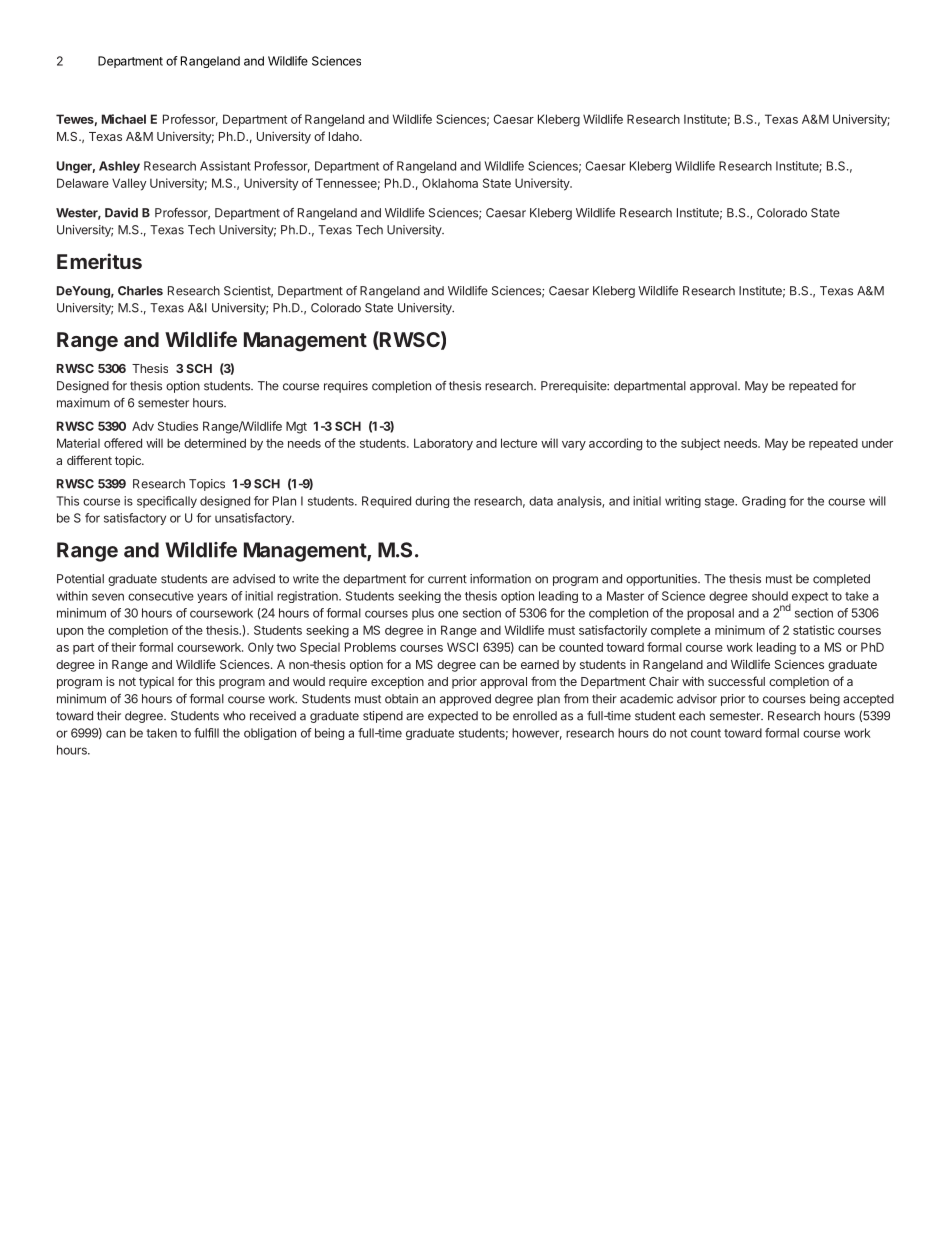  What do you see at coordinates (345, 136) in the image?
I see `Idaho` at bounding box center [345, 136].
